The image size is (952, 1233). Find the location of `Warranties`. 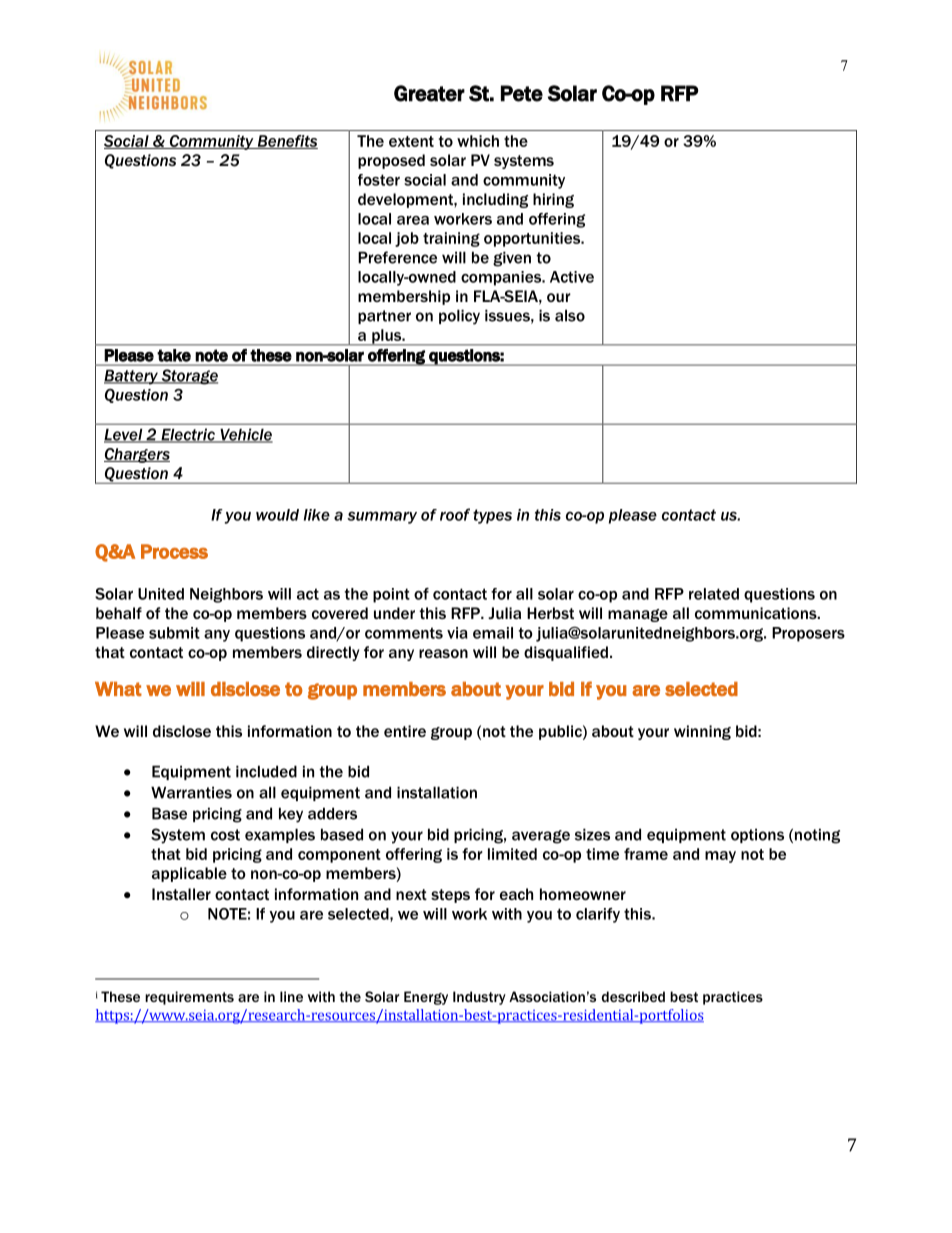

Warranties is located at coordinates (191, 792).
